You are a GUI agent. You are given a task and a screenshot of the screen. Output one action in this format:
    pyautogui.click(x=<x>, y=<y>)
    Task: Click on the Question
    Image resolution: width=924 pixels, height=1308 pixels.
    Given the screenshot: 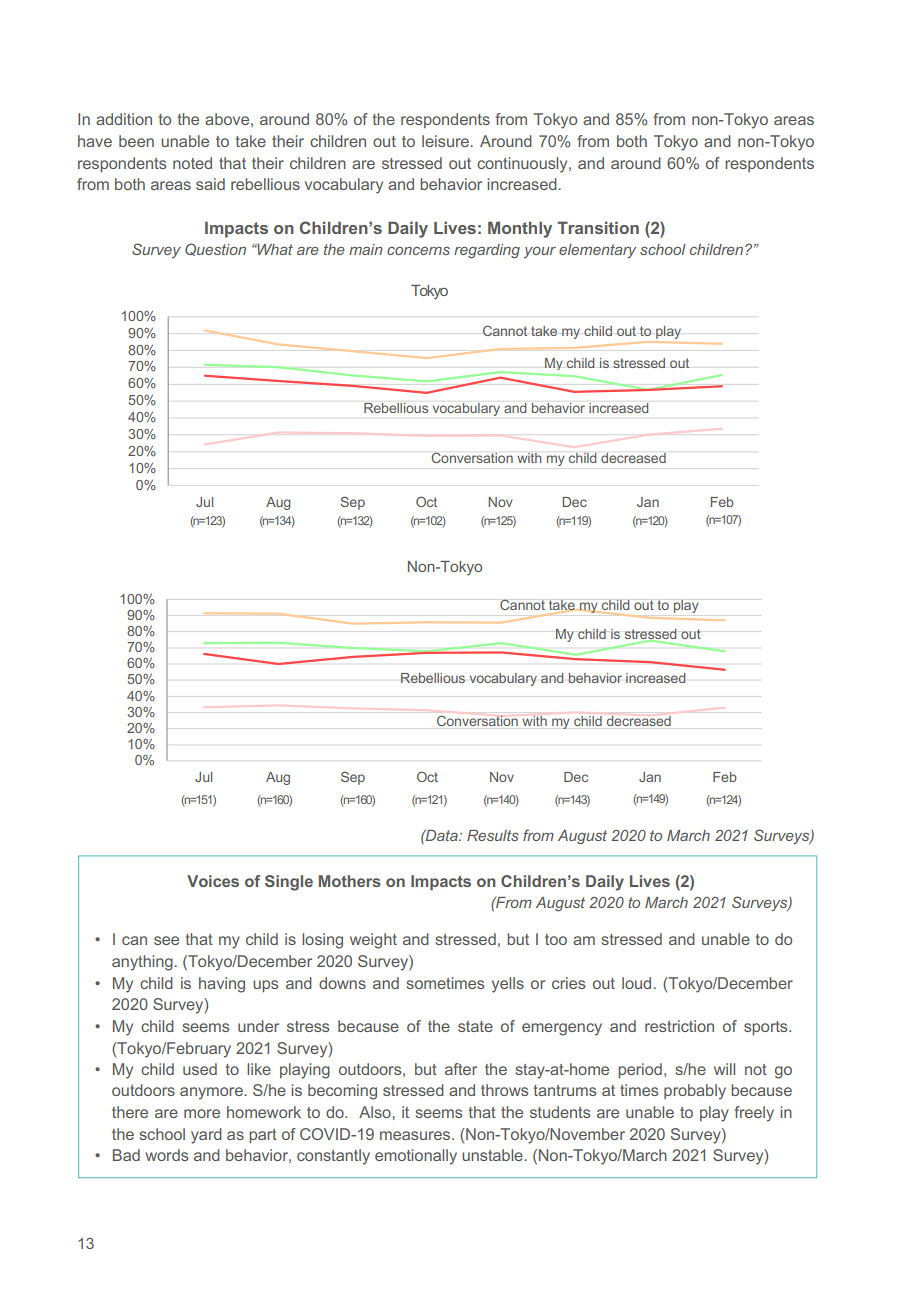 What is the action you would take?
    pyautogui.click(x=215, y=249)
